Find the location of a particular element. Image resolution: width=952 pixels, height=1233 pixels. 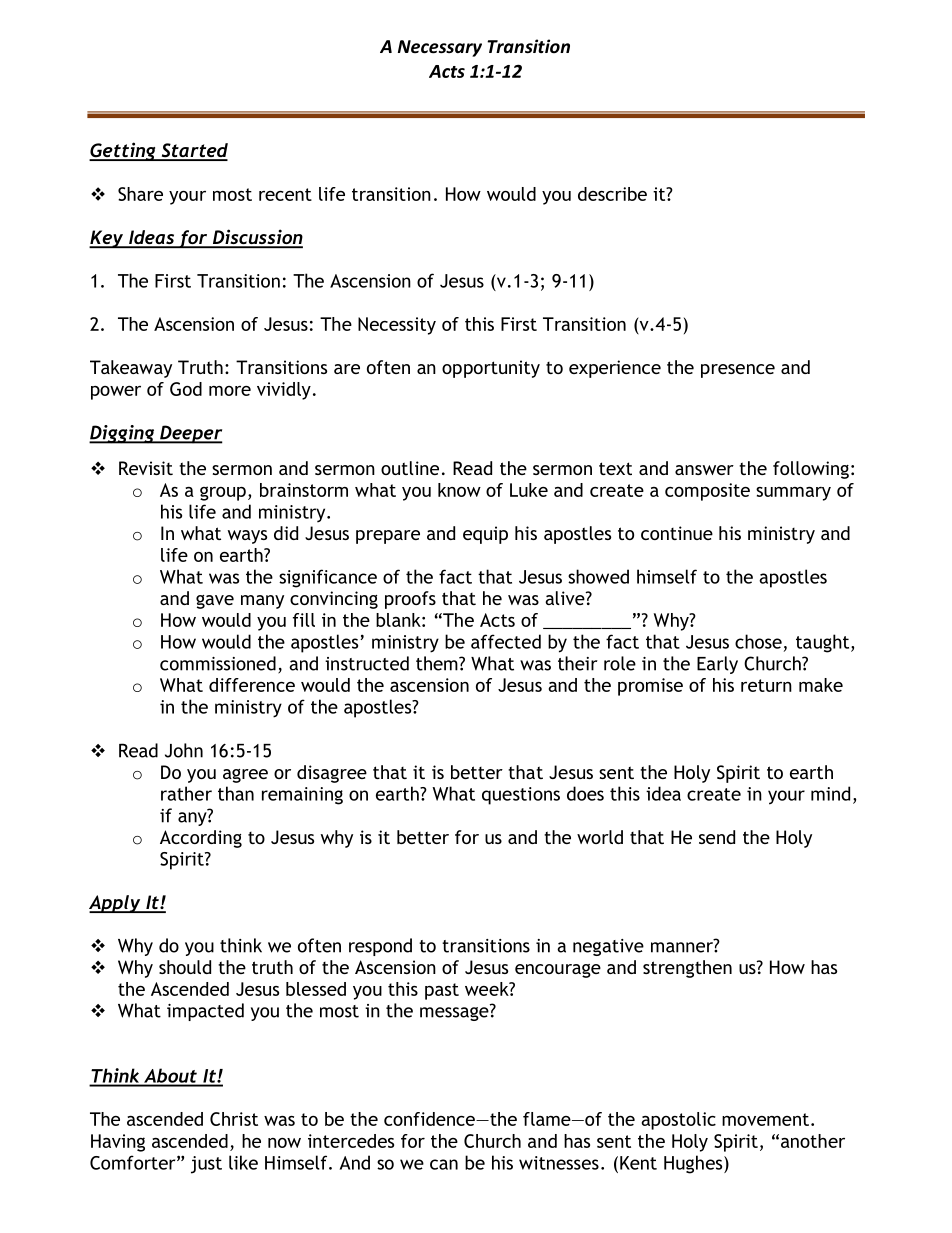

Necessary is located at coordinates (440, 48).
